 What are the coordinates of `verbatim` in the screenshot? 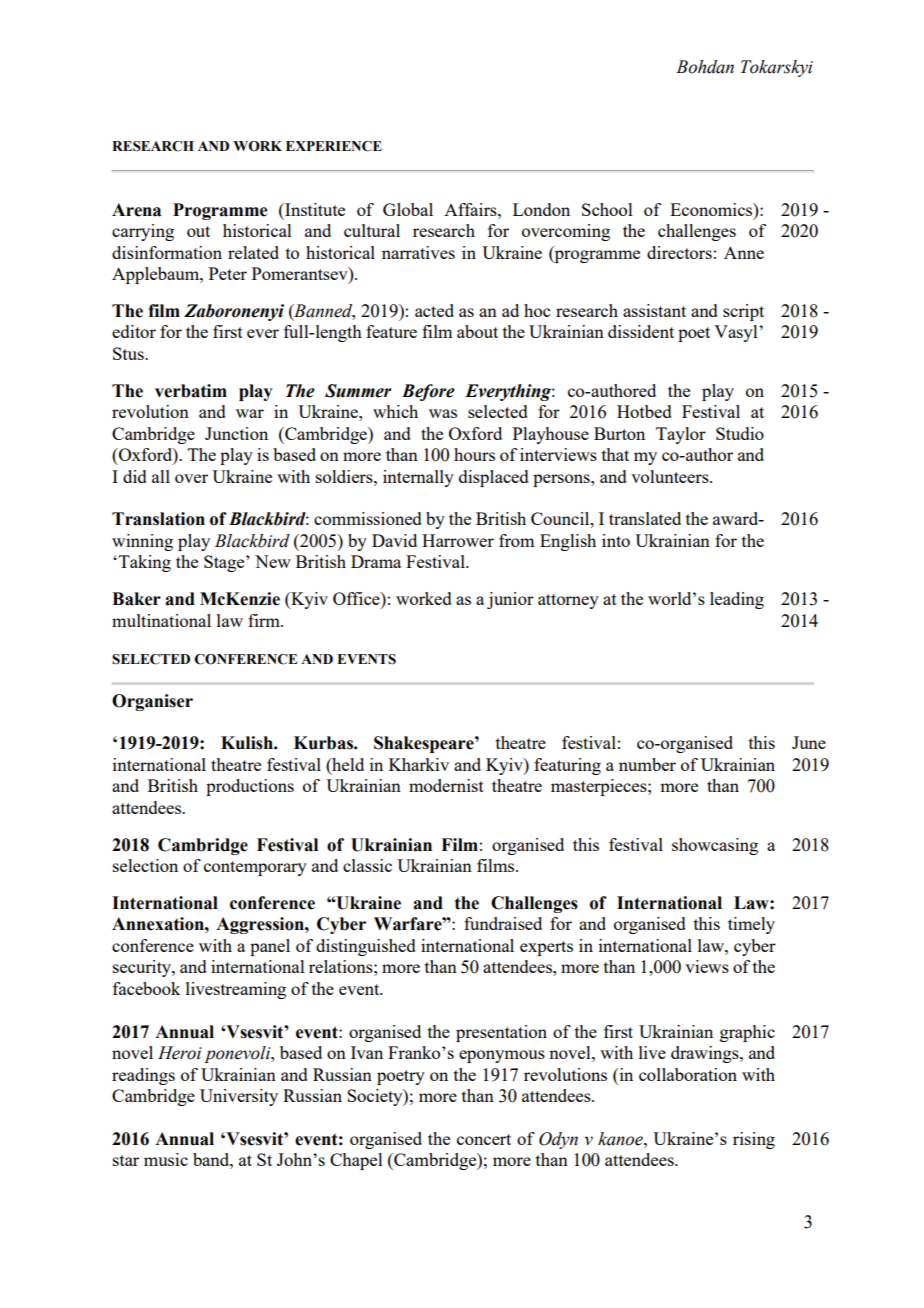 It's located at (191, 391).
